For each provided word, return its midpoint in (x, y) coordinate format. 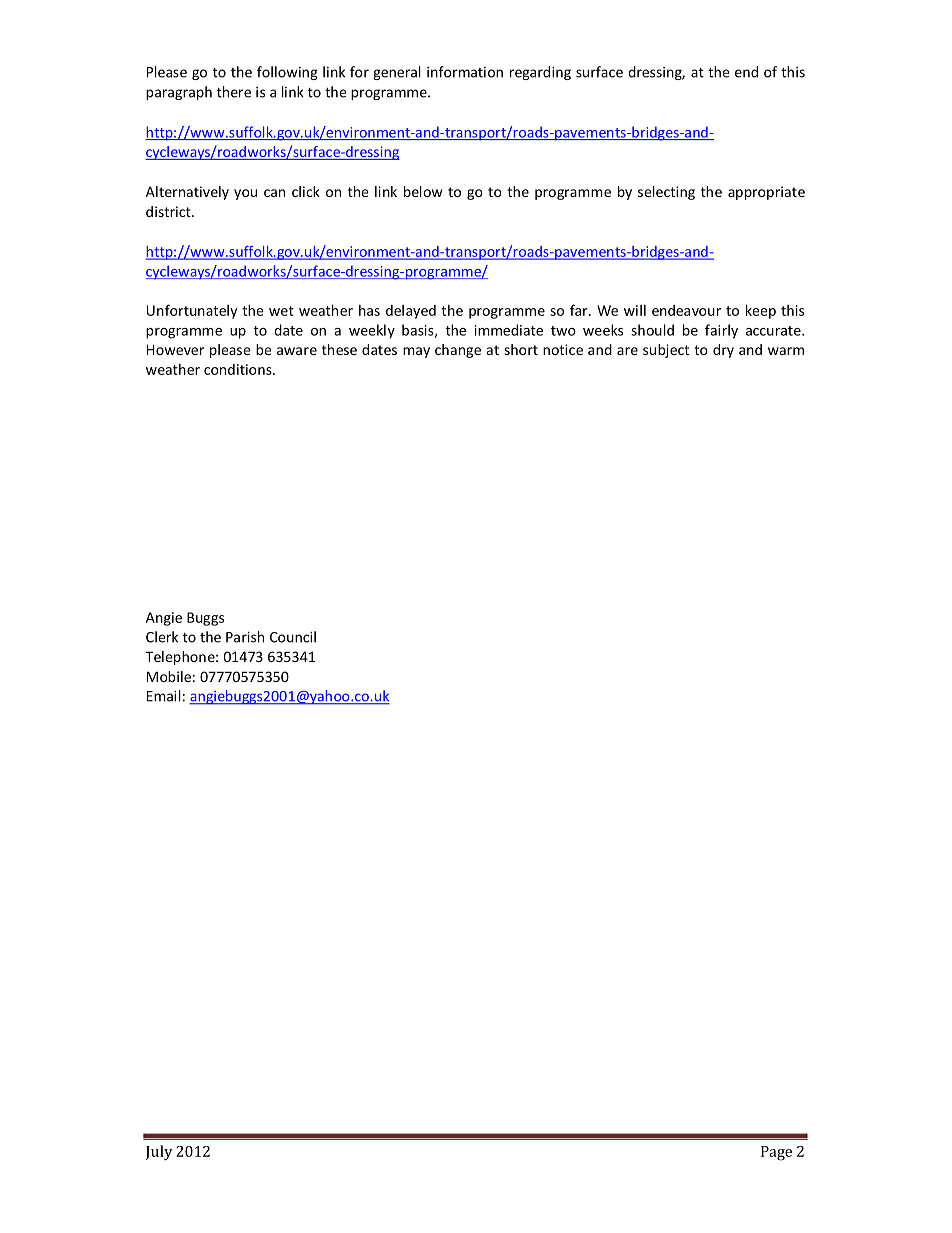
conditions (239, 369)
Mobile (169, 676)
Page (776, 1153)
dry (723, 351)
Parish (245, 637)
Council (293, 637)
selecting (666, 193)
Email (164, 696)
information (465, 72)
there (234, 92)
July (159, 1152)
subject (666, 351)
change (458, 351)
